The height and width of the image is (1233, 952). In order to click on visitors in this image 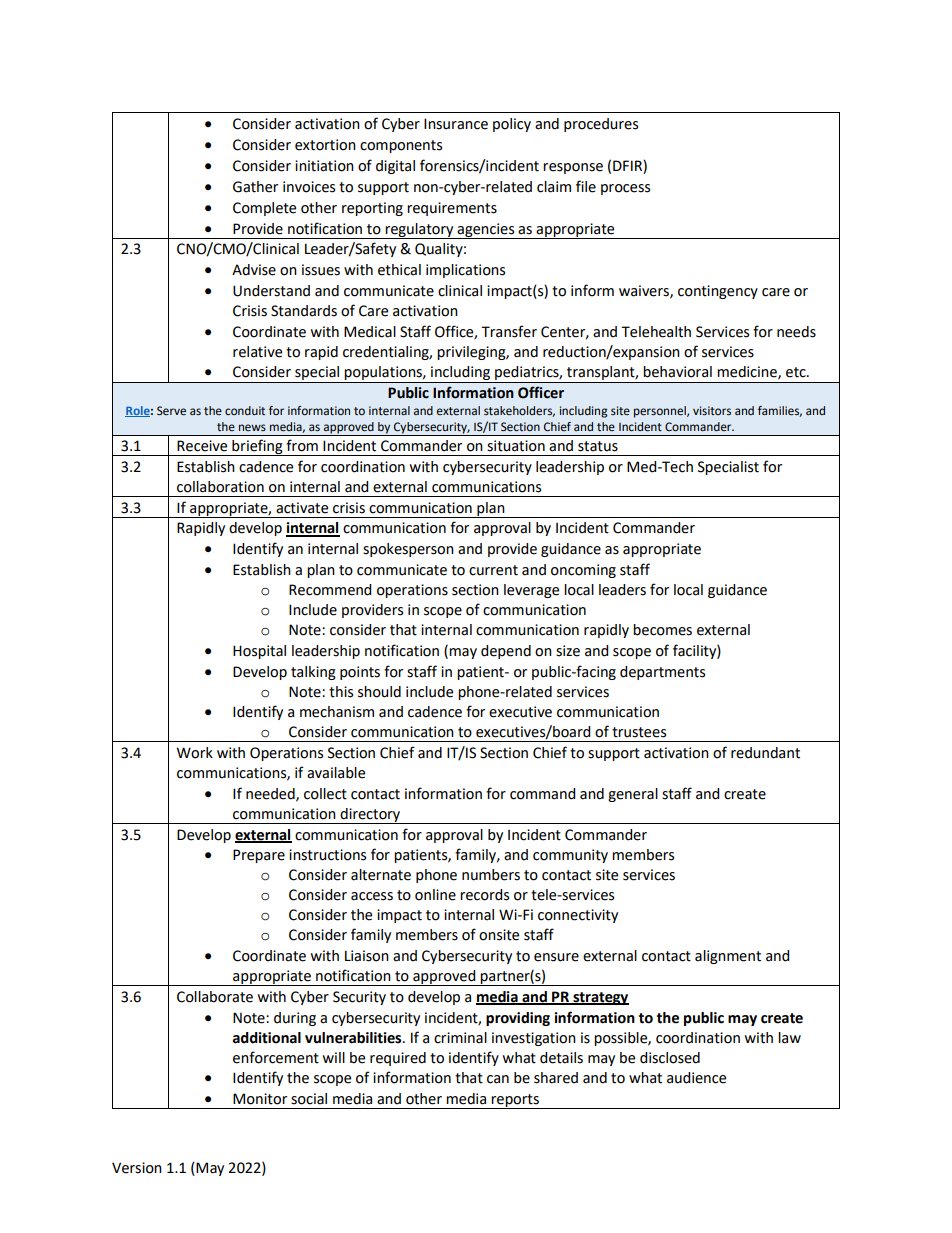, I will do `click(712, 410)`.
